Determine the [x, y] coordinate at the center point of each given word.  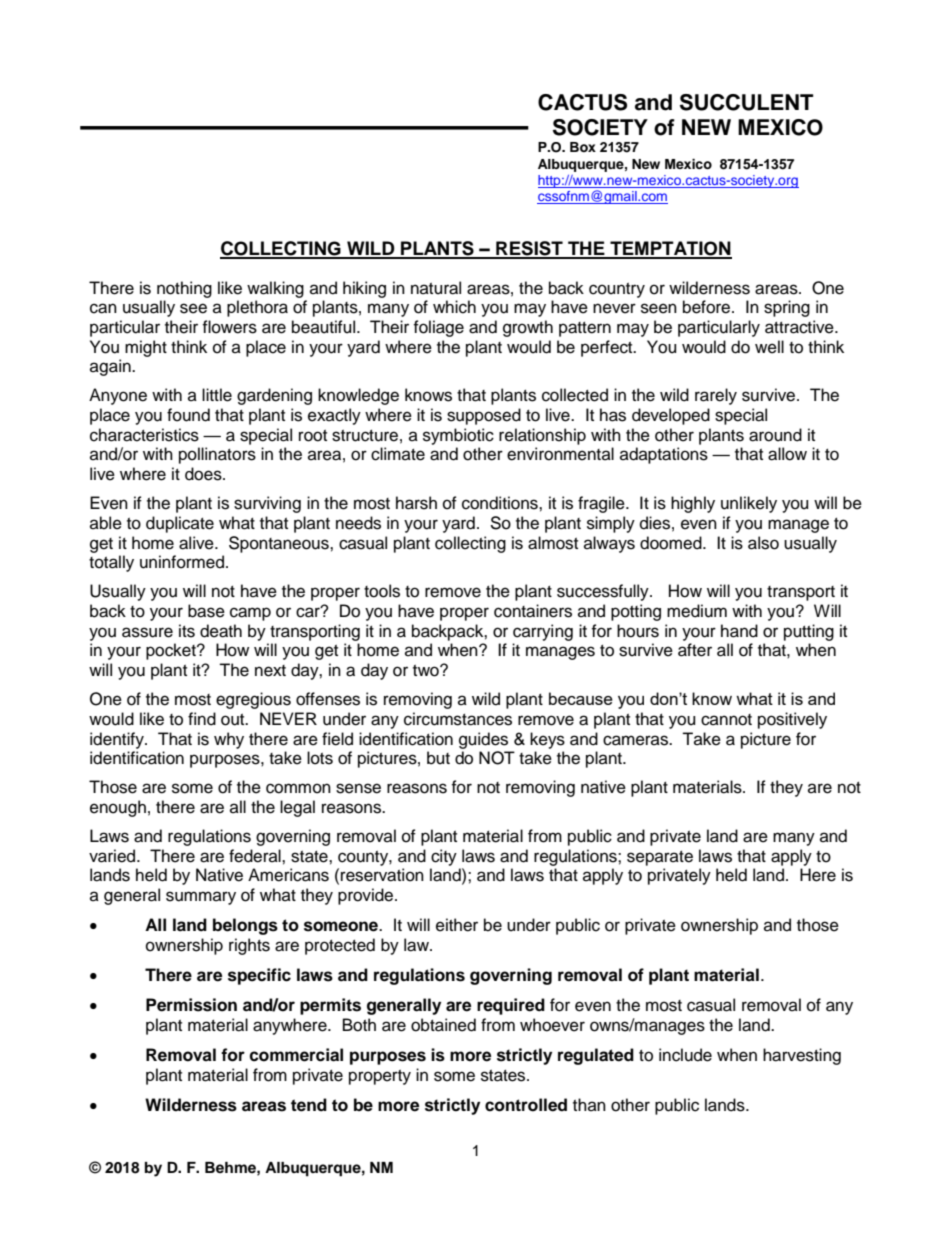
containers [533, 611]
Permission [191, 1005]
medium [697, 611]
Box [583, 147]
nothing [184, 289]
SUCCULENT [746, 102]
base [206, 611]
